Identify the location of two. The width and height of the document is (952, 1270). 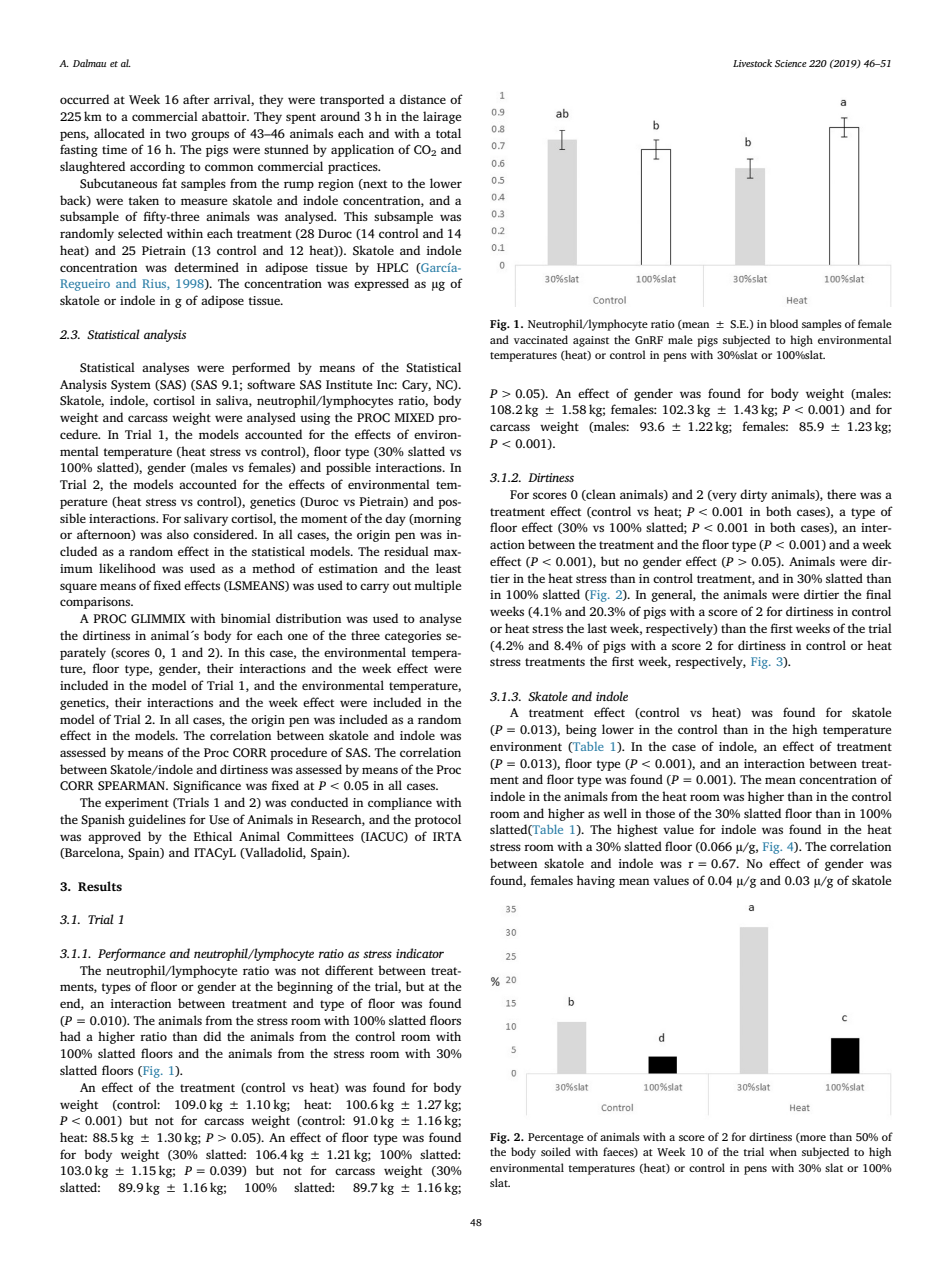
(176, 134).
